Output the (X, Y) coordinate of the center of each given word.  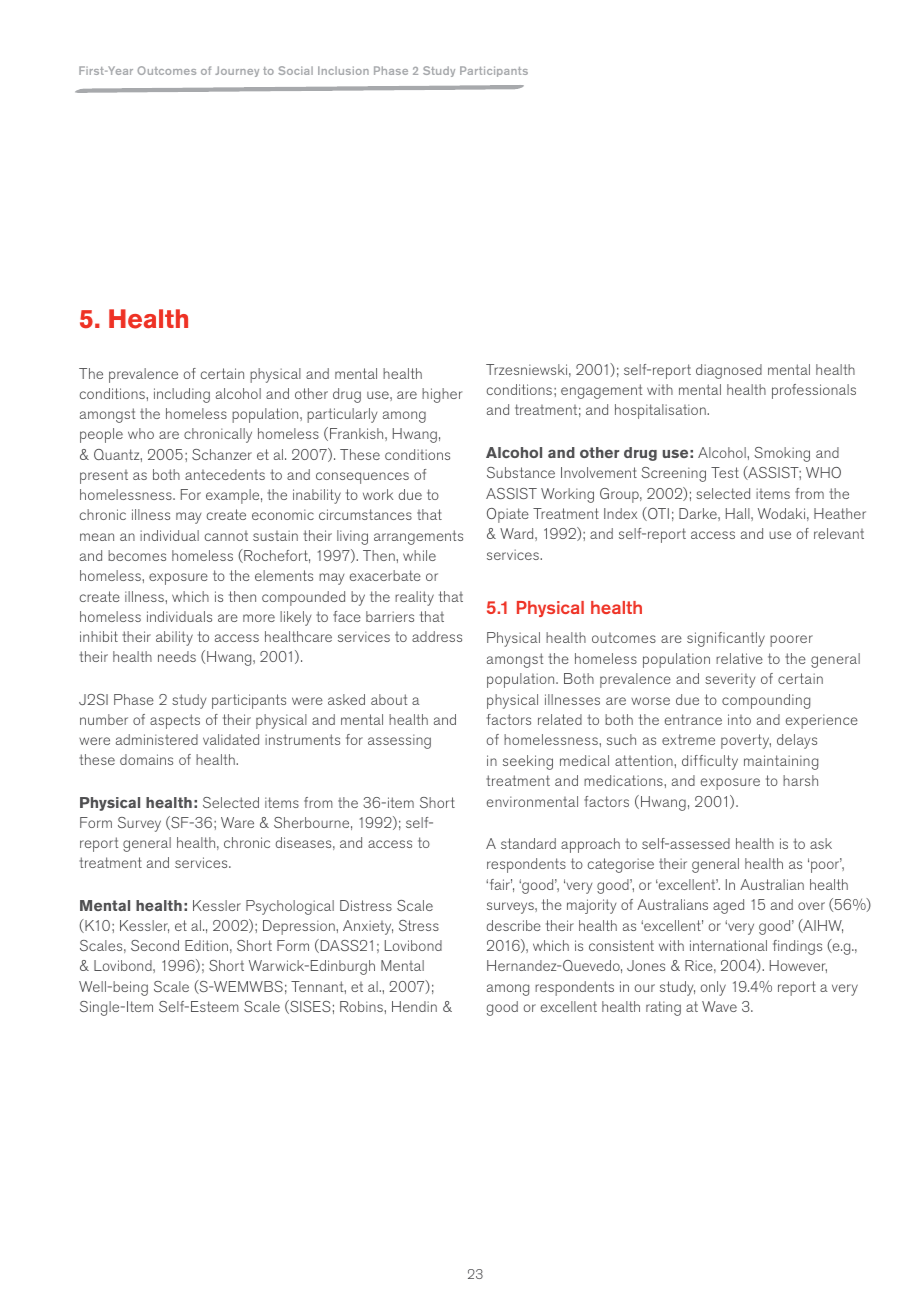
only (713, 988)
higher (442, 395)
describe (514, 925)
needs (177, 656)
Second (155, 945)
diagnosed (729, 371)
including (182, 395)
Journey (237, 71)
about (389, 699)
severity (730, 680)
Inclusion (343, 70)
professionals (814, 391)
